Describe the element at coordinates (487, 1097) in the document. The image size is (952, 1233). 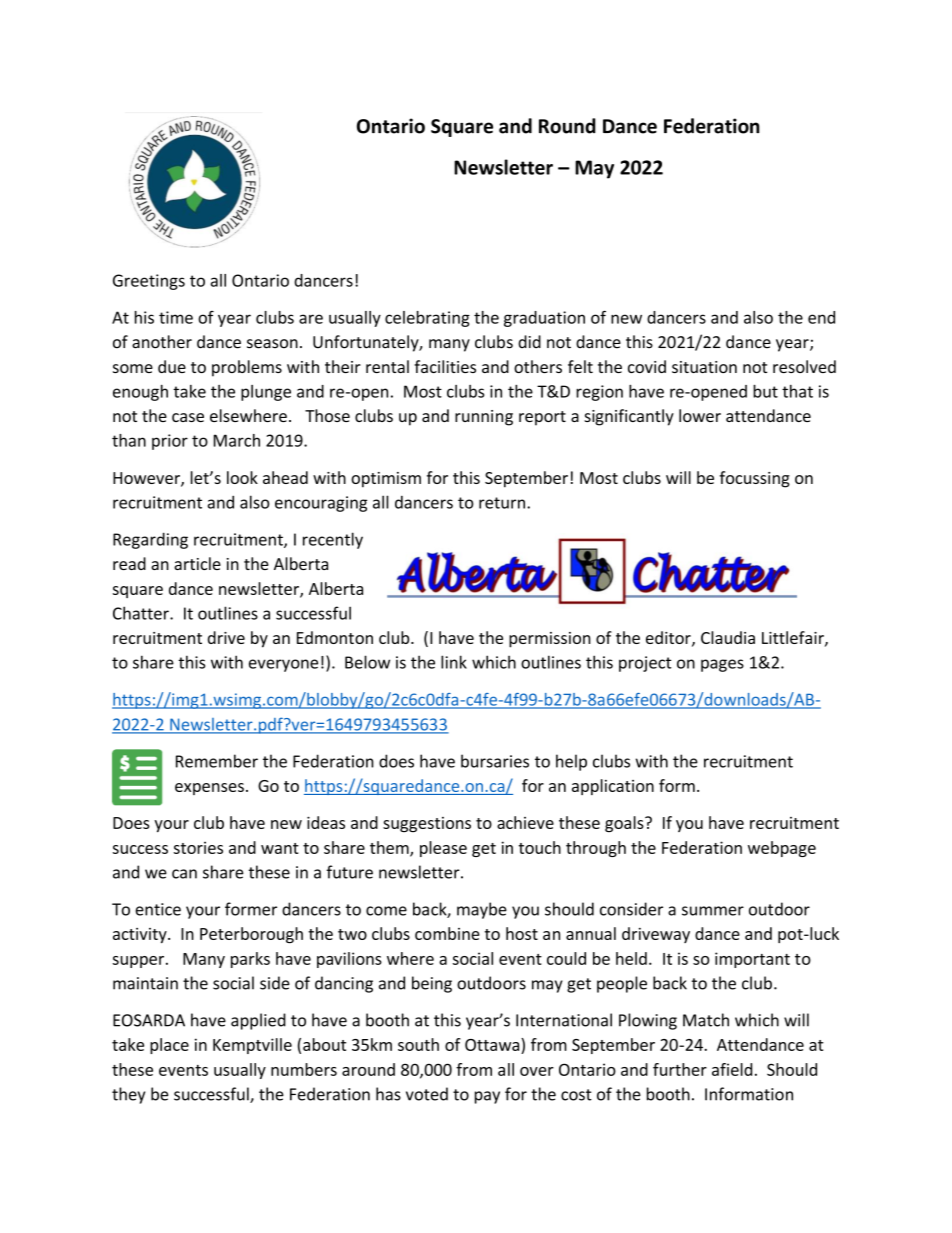
I see `pay` at that location.
